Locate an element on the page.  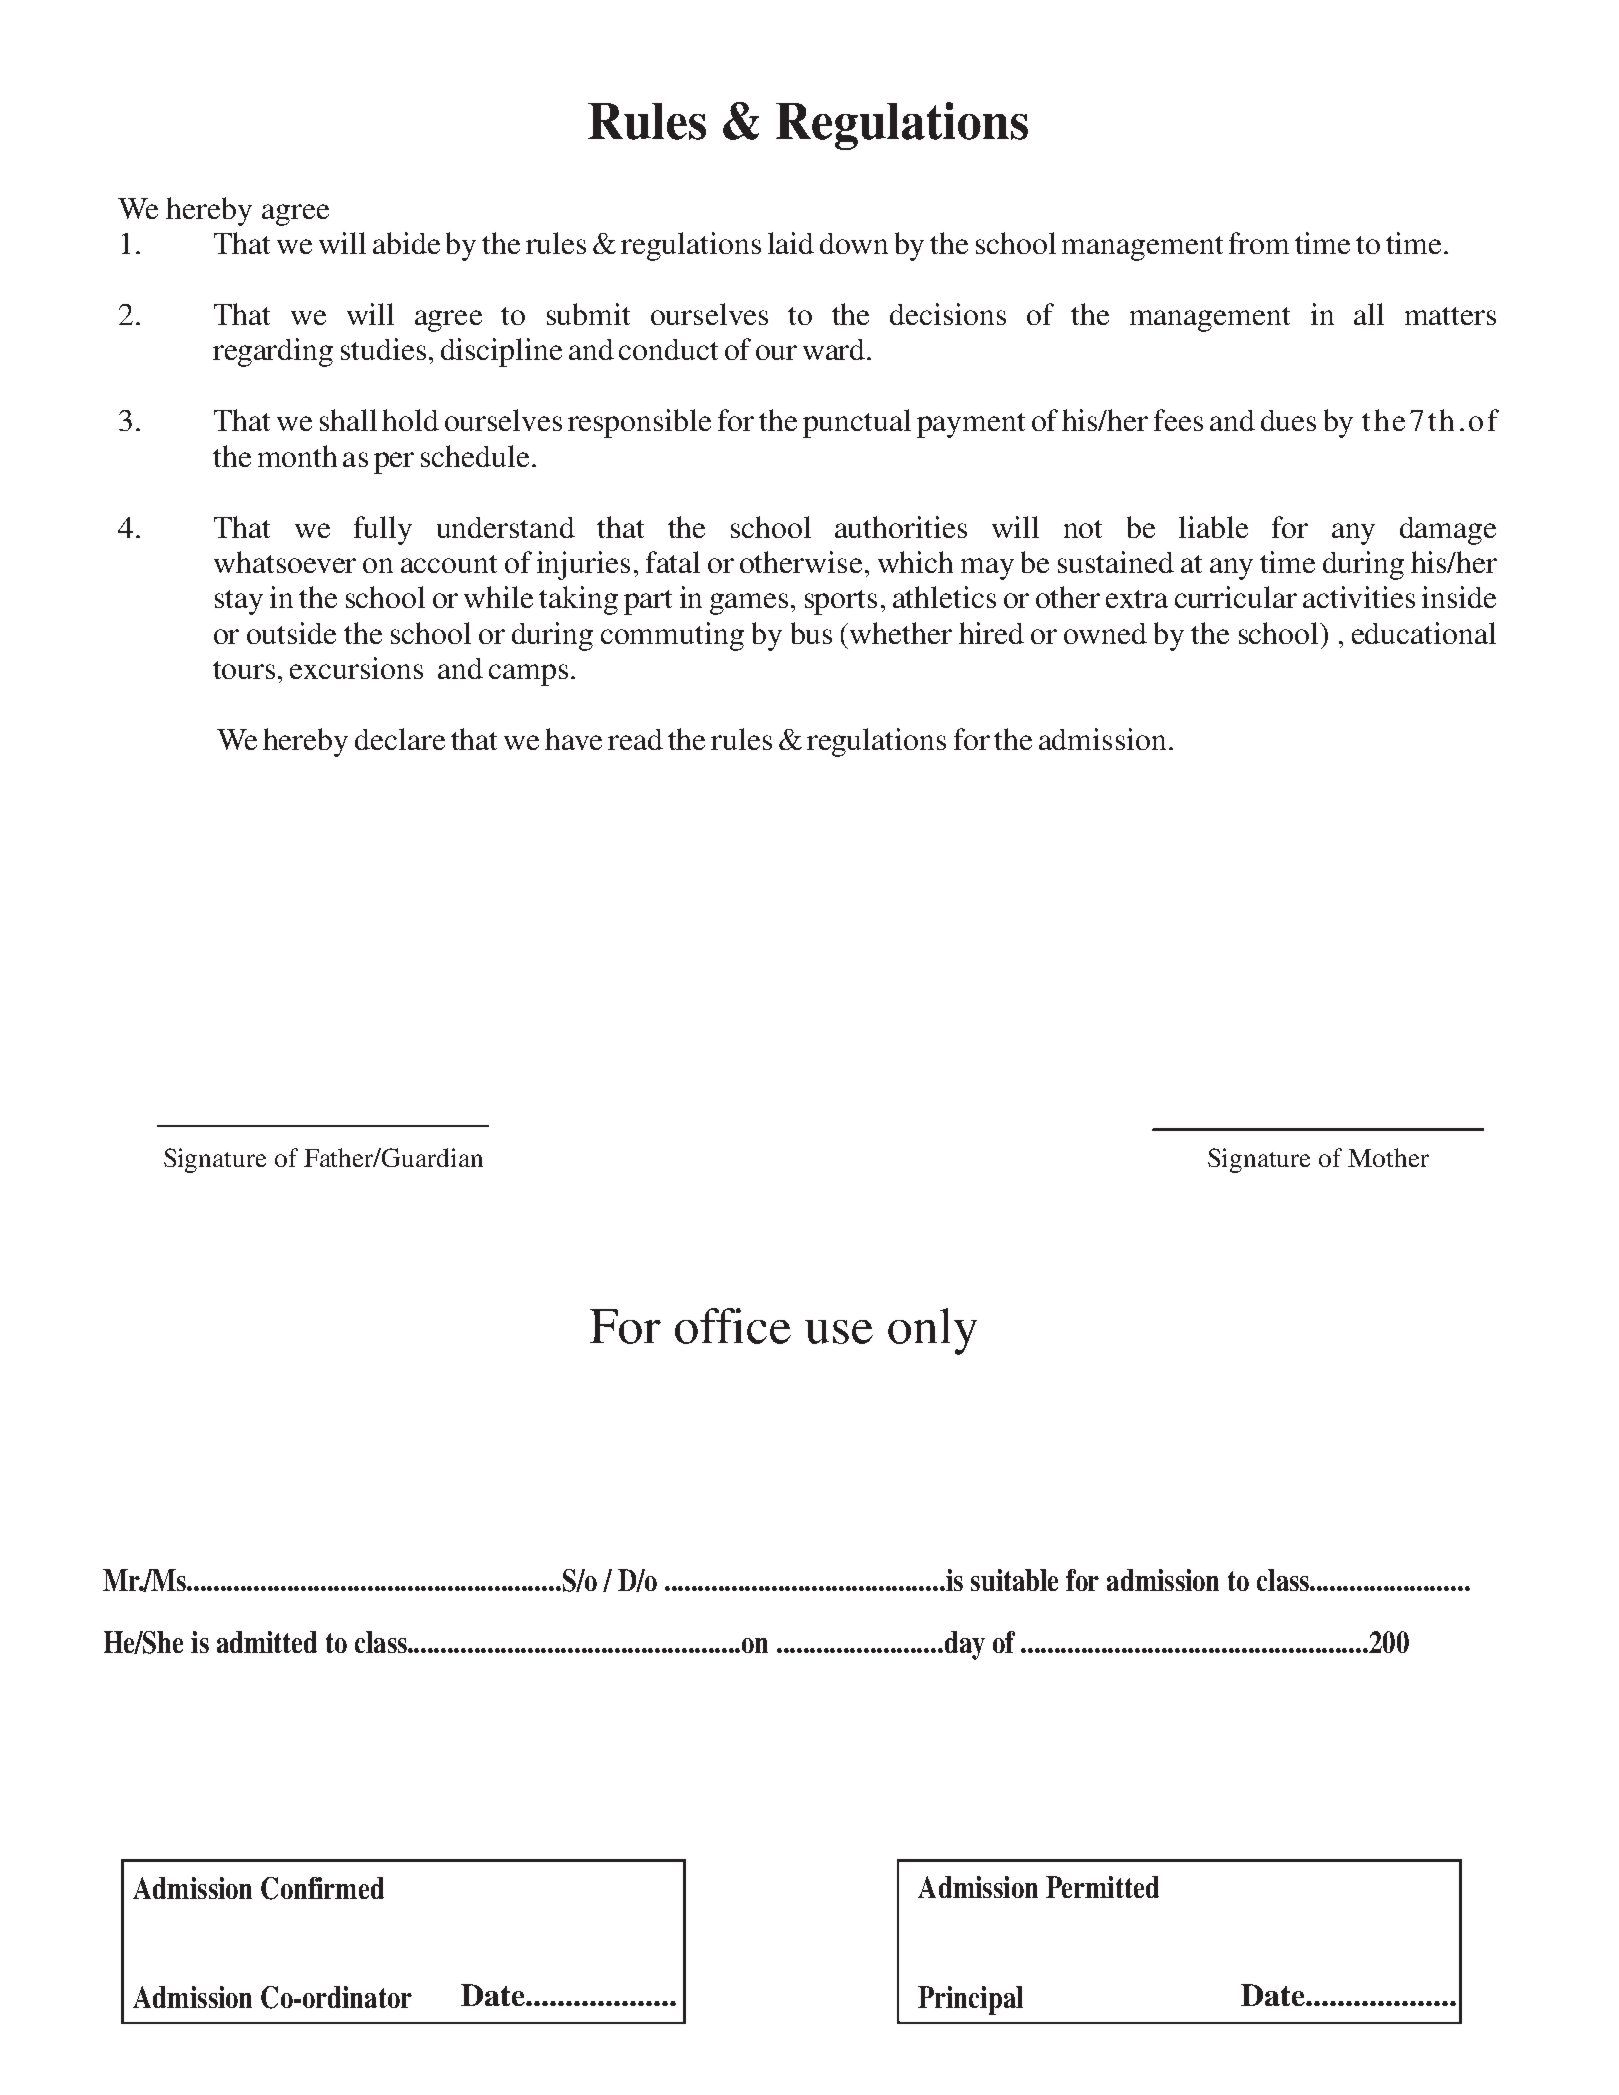
down is located at coordinates (854, 243).
